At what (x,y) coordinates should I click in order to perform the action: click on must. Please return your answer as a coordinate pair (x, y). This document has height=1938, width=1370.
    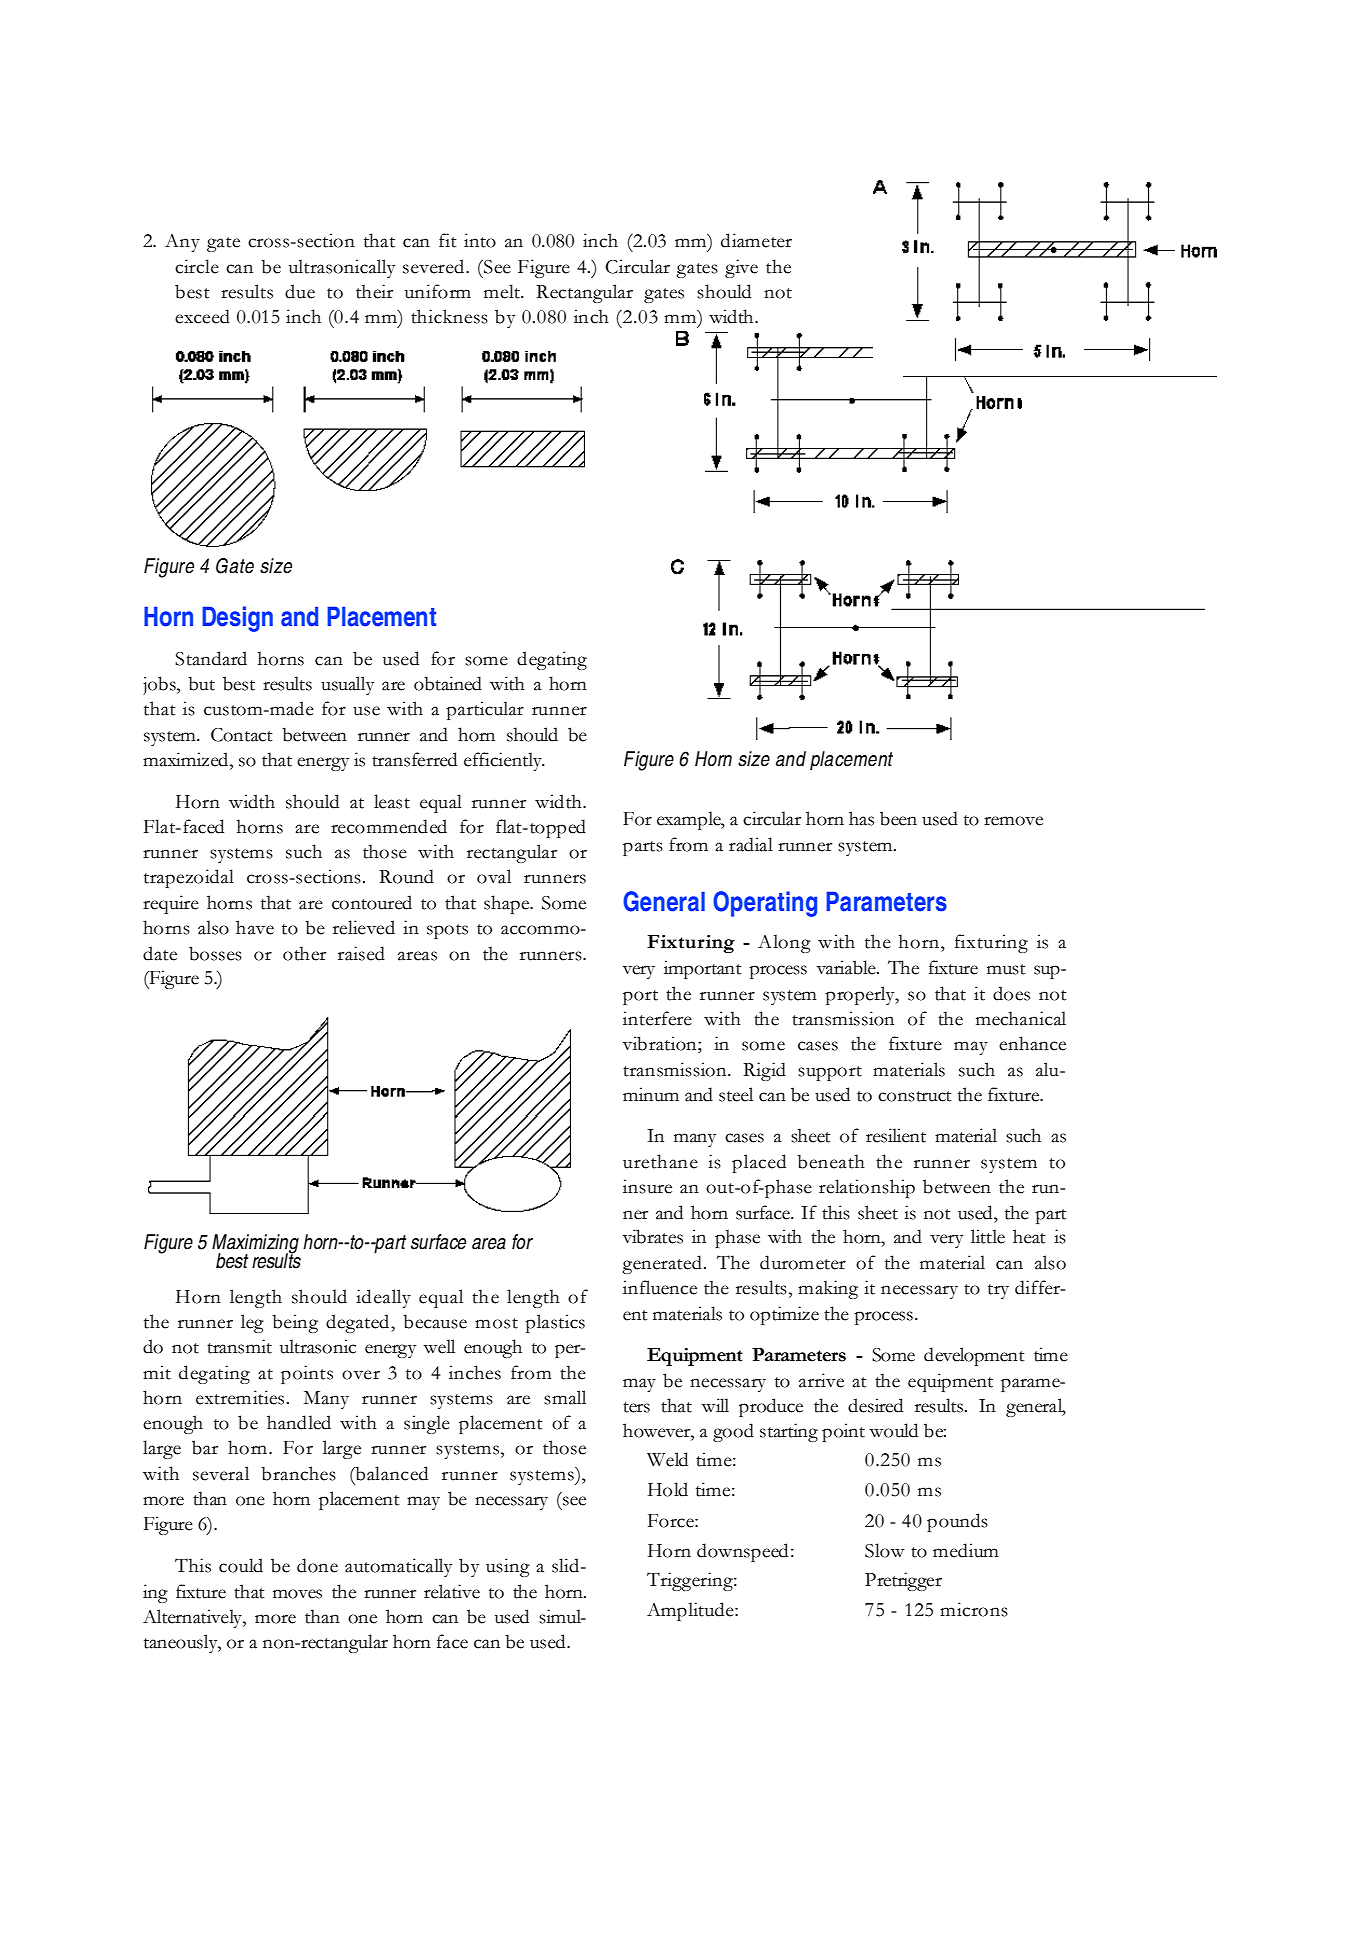
    Looking at the image, I should click on (1006, 969).
